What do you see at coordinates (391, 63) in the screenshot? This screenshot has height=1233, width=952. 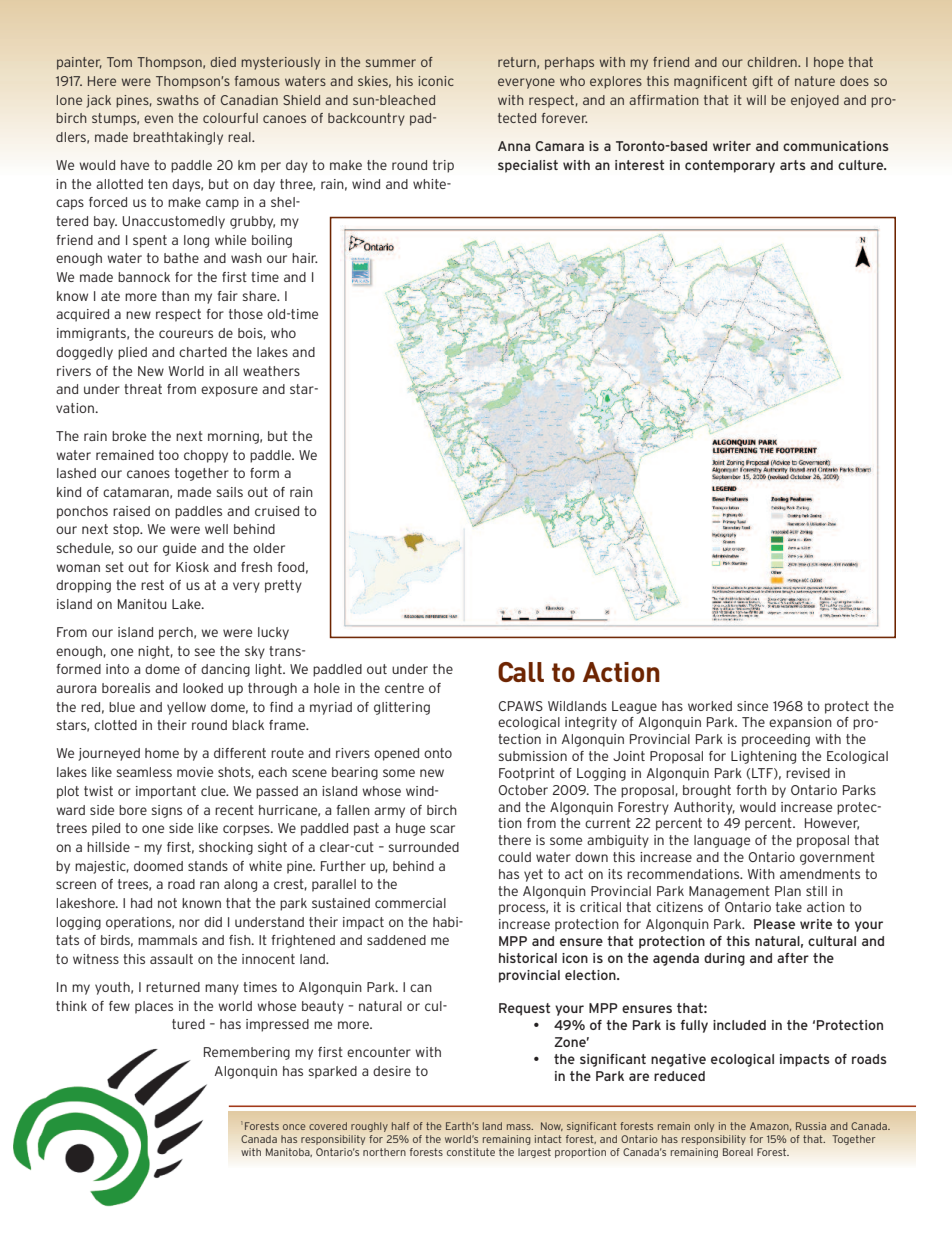 I see `summer` at bounding box center [391, 63].
